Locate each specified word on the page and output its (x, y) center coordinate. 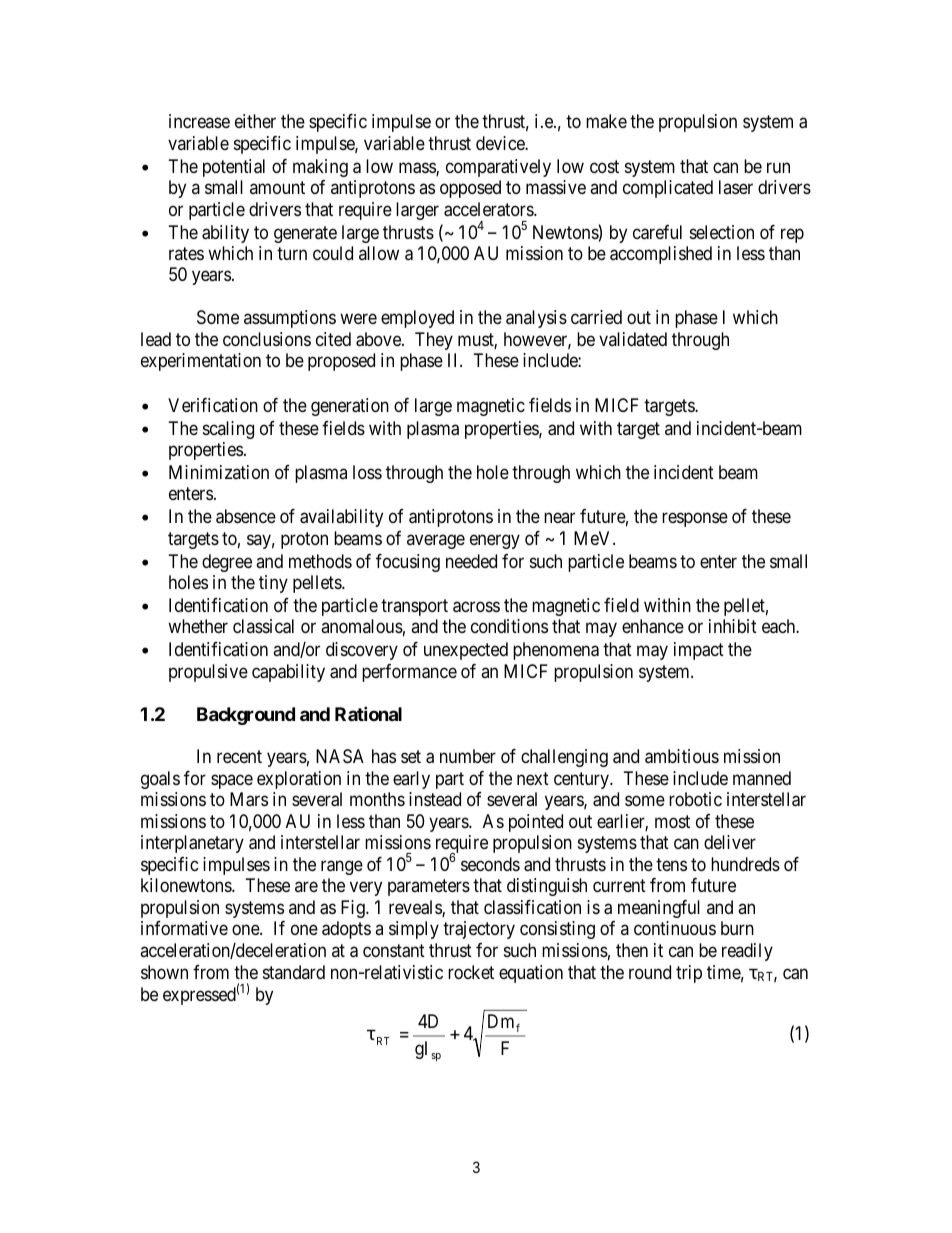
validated (633, 339)
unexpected (466, 651)
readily (747, 952)
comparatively (498, 168)
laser (736, 187)
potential (234, 168)
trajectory (479, 930)
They (434, 341)
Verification (213, 405)
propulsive (208, 673)
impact (699, 651)
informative (184, 928)
